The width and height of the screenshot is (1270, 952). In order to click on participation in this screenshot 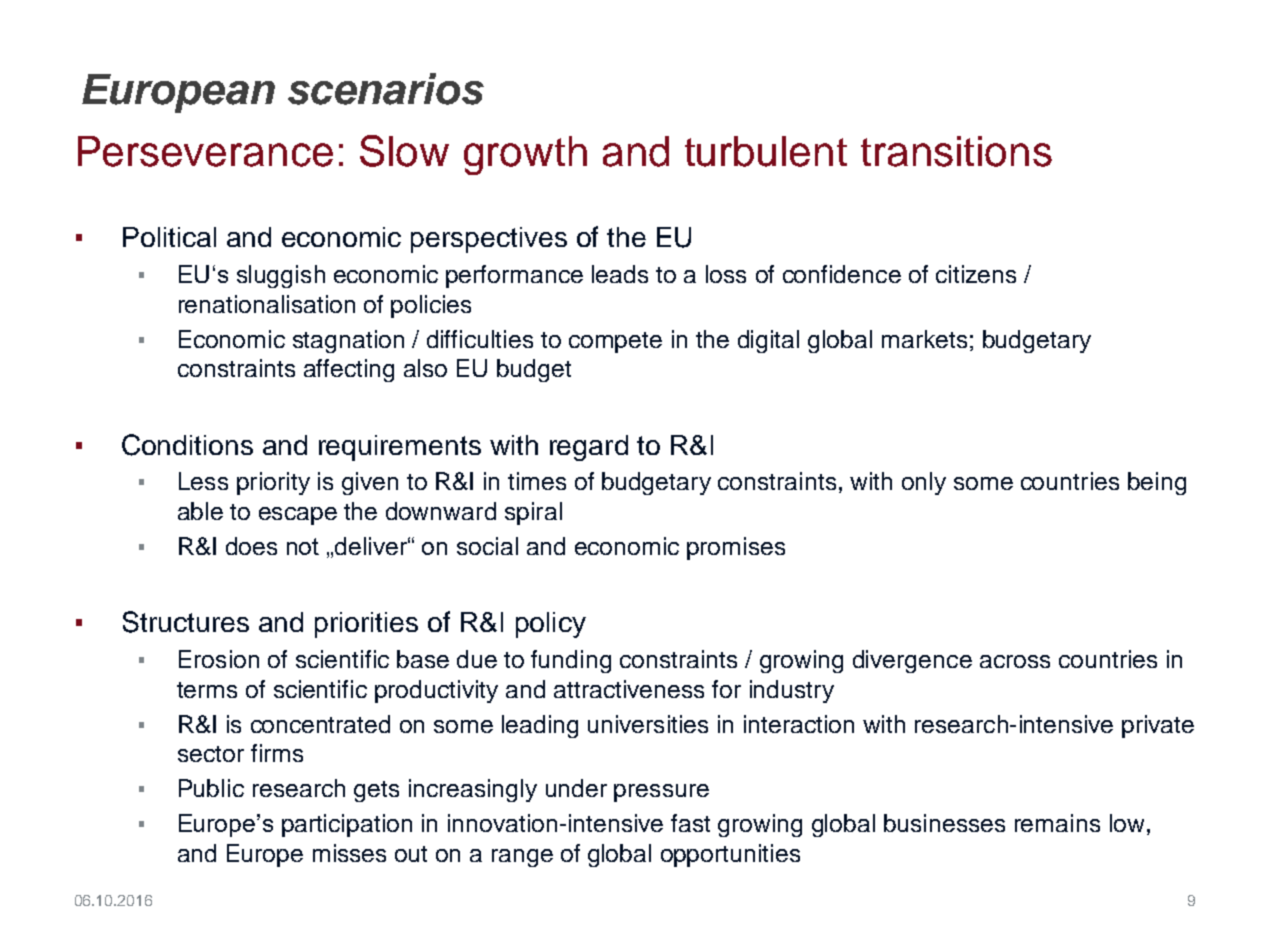, I will do `click(347, 825)`.
